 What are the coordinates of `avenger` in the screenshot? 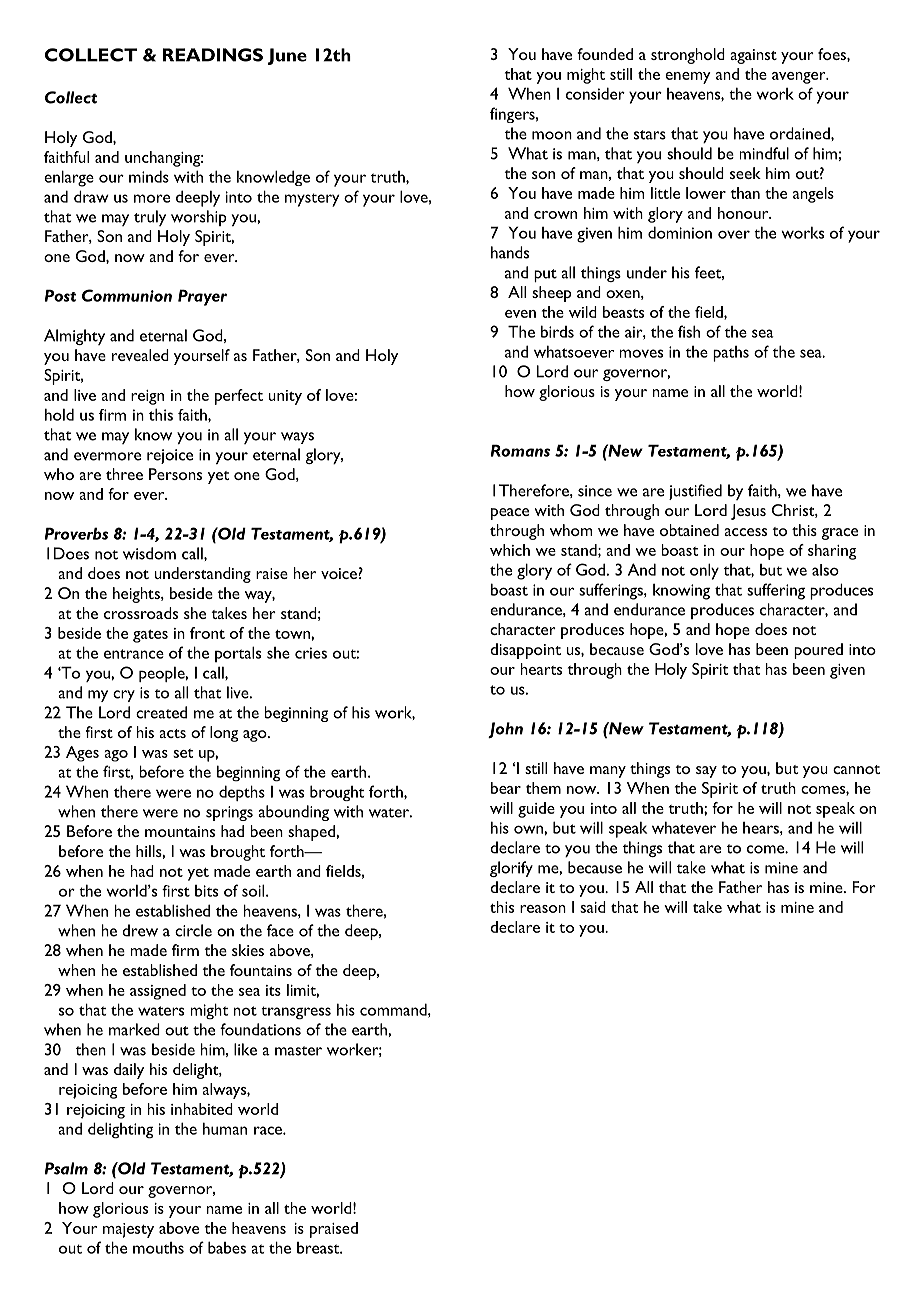 It's located at (800, 78).
